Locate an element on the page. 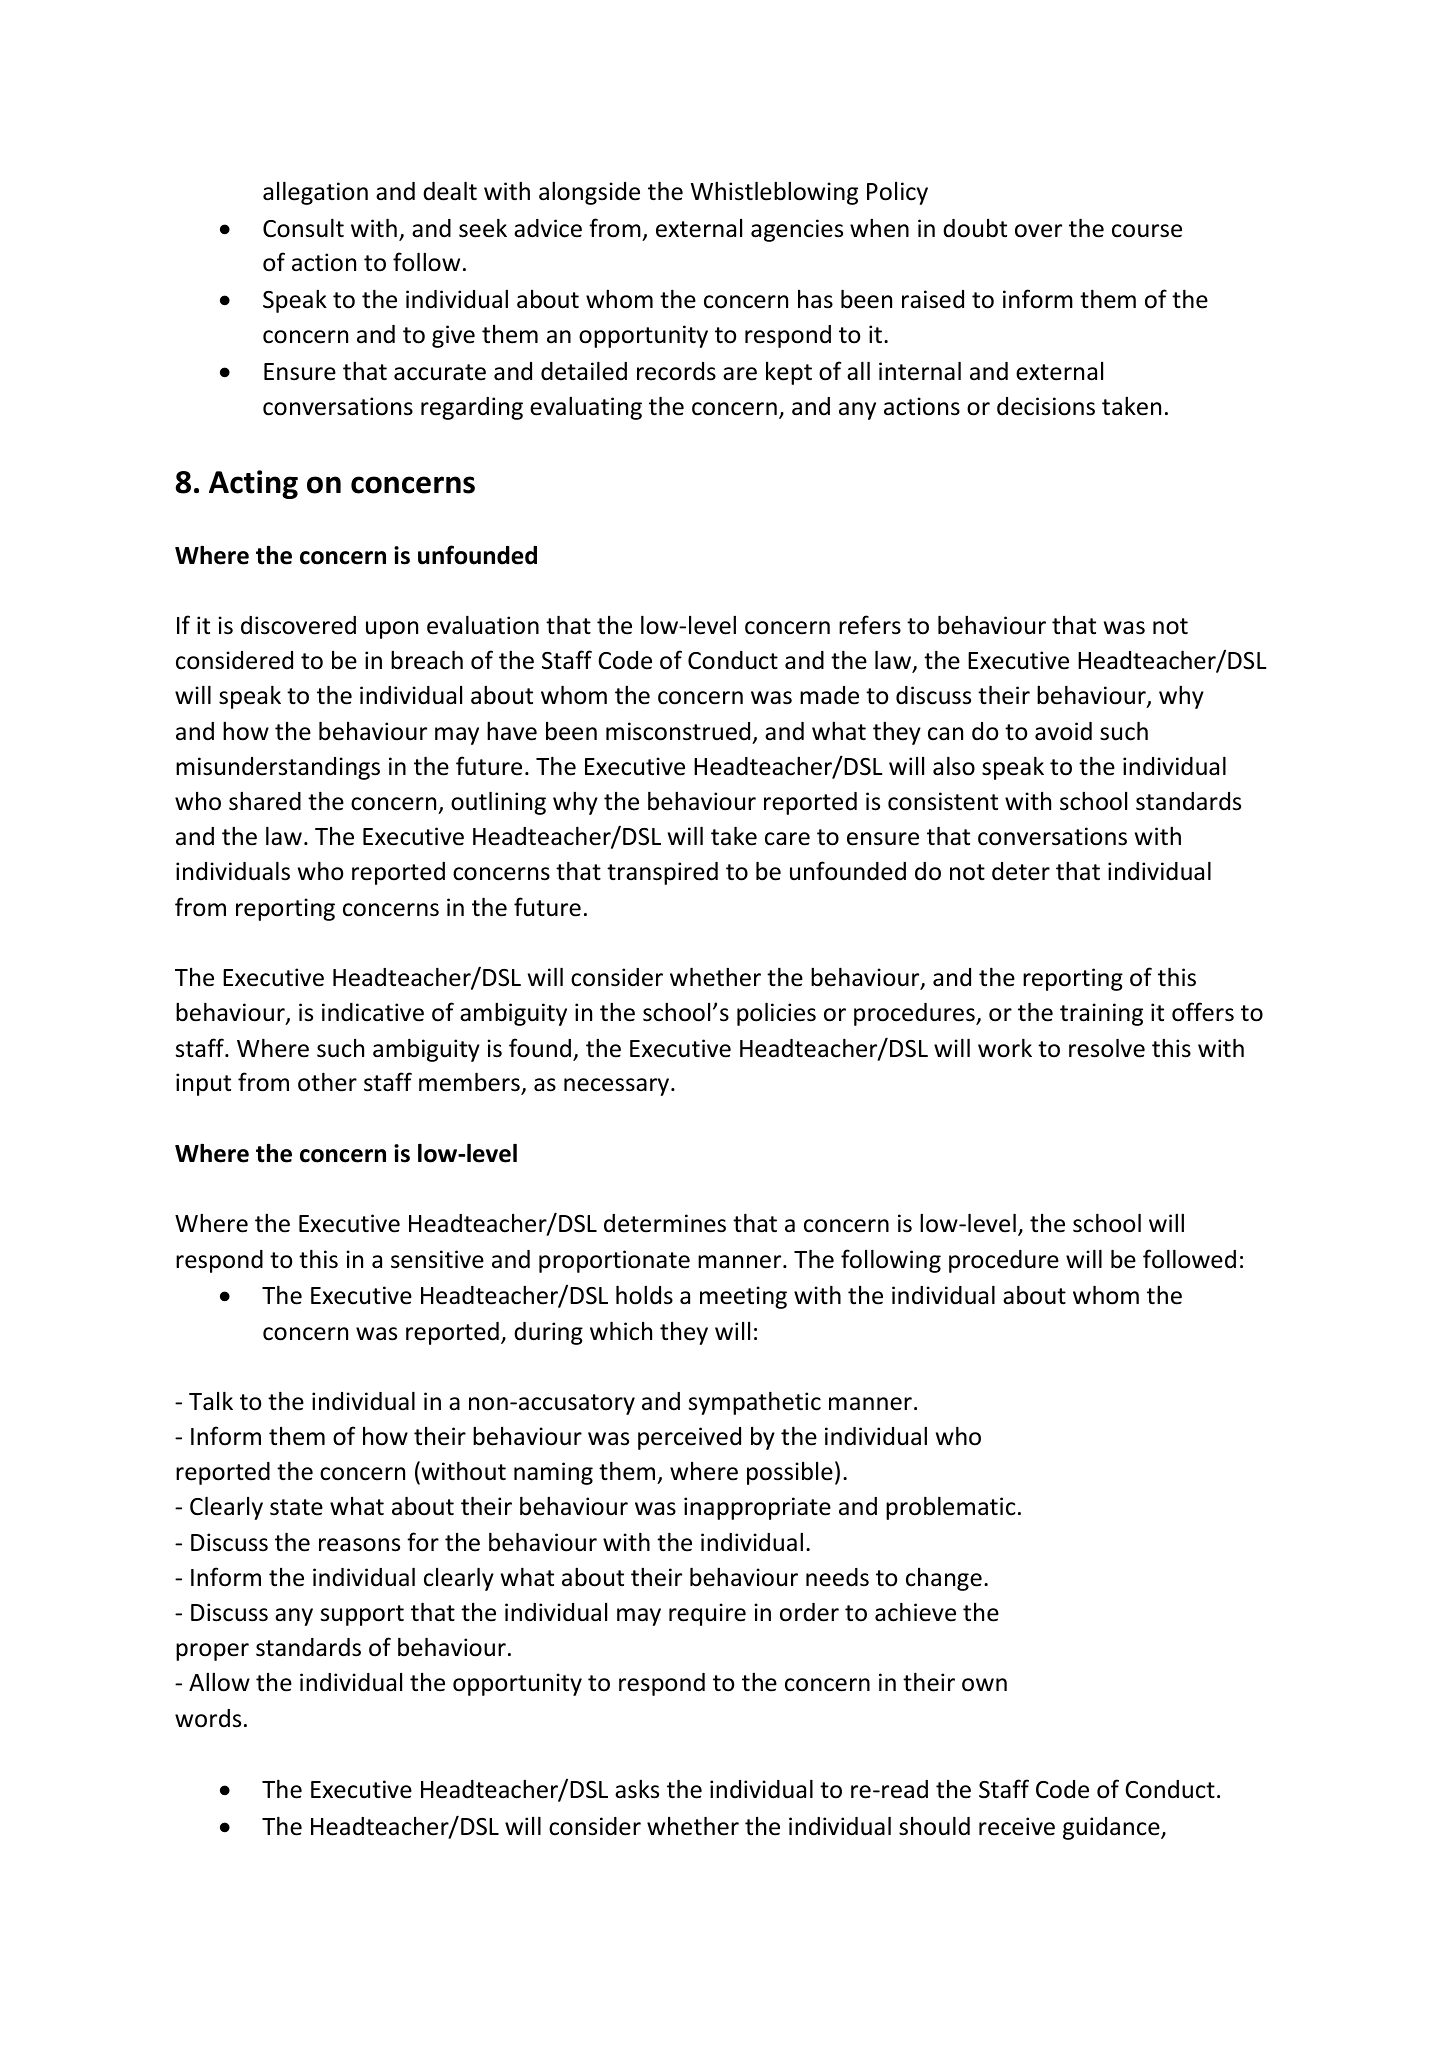 The height and width of the image is (2045, 1446). meeting is located at coordinates (743, 1297).
